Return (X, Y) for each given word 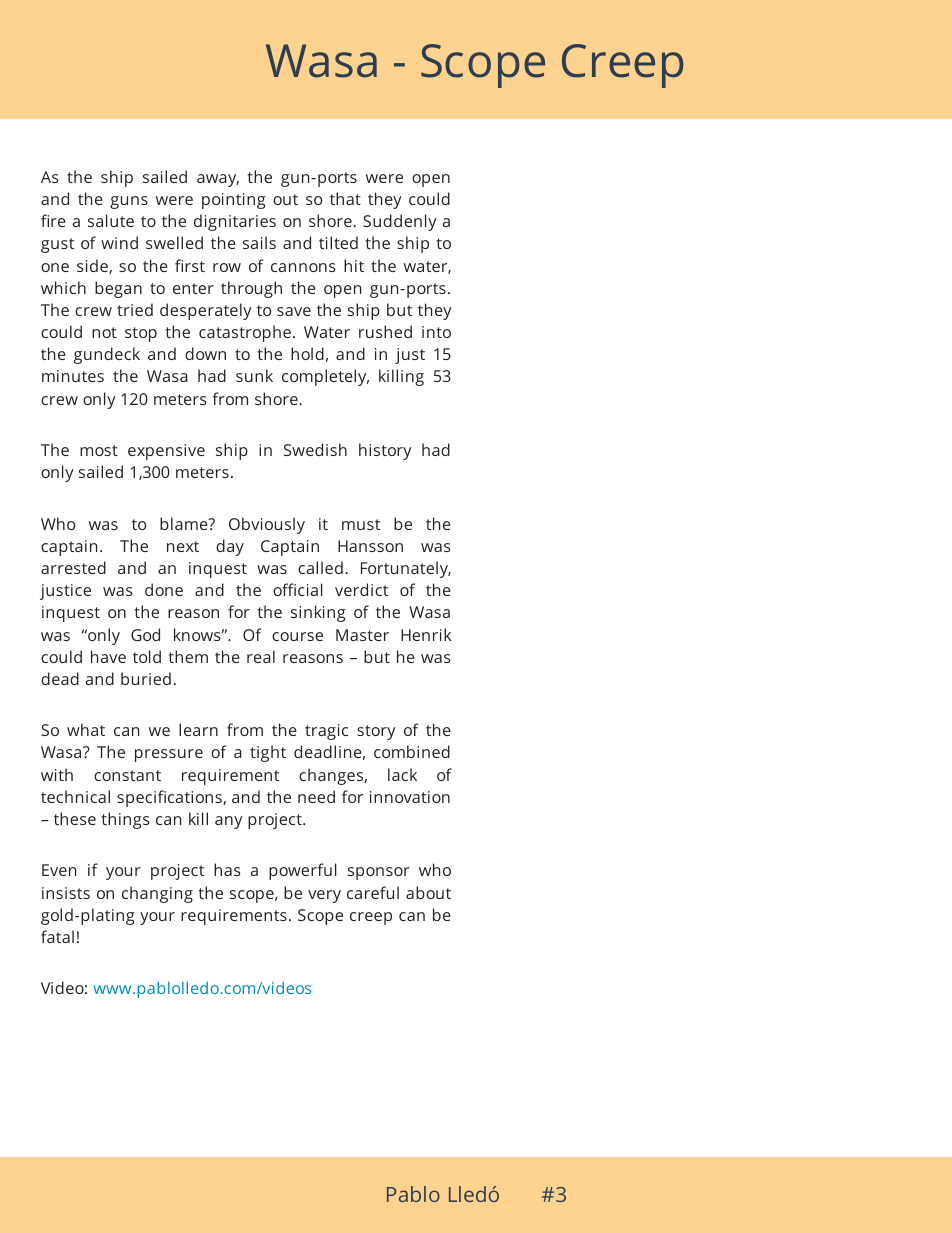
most (99, 450)
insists (66, 893)
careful (373, 892)
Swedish (315, 449)
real (261, 656)
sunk (254, 375)
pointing (234, 201)
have (108, 656)
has (227, 869)
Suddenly (400, 222)
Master (362, 635)
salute (111, 220)
